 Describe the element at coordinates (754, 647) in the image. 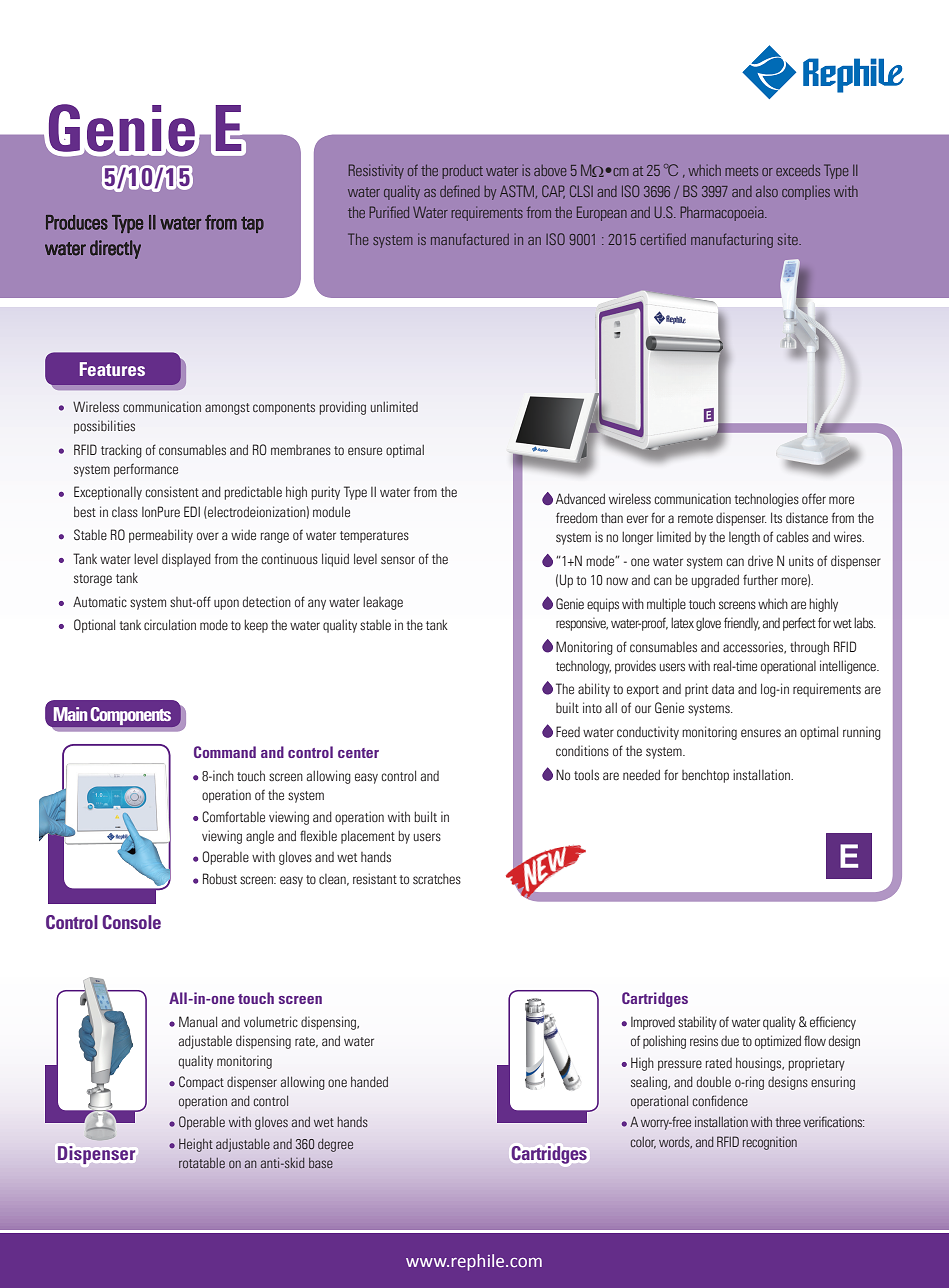

I see `accessories` at that location.
